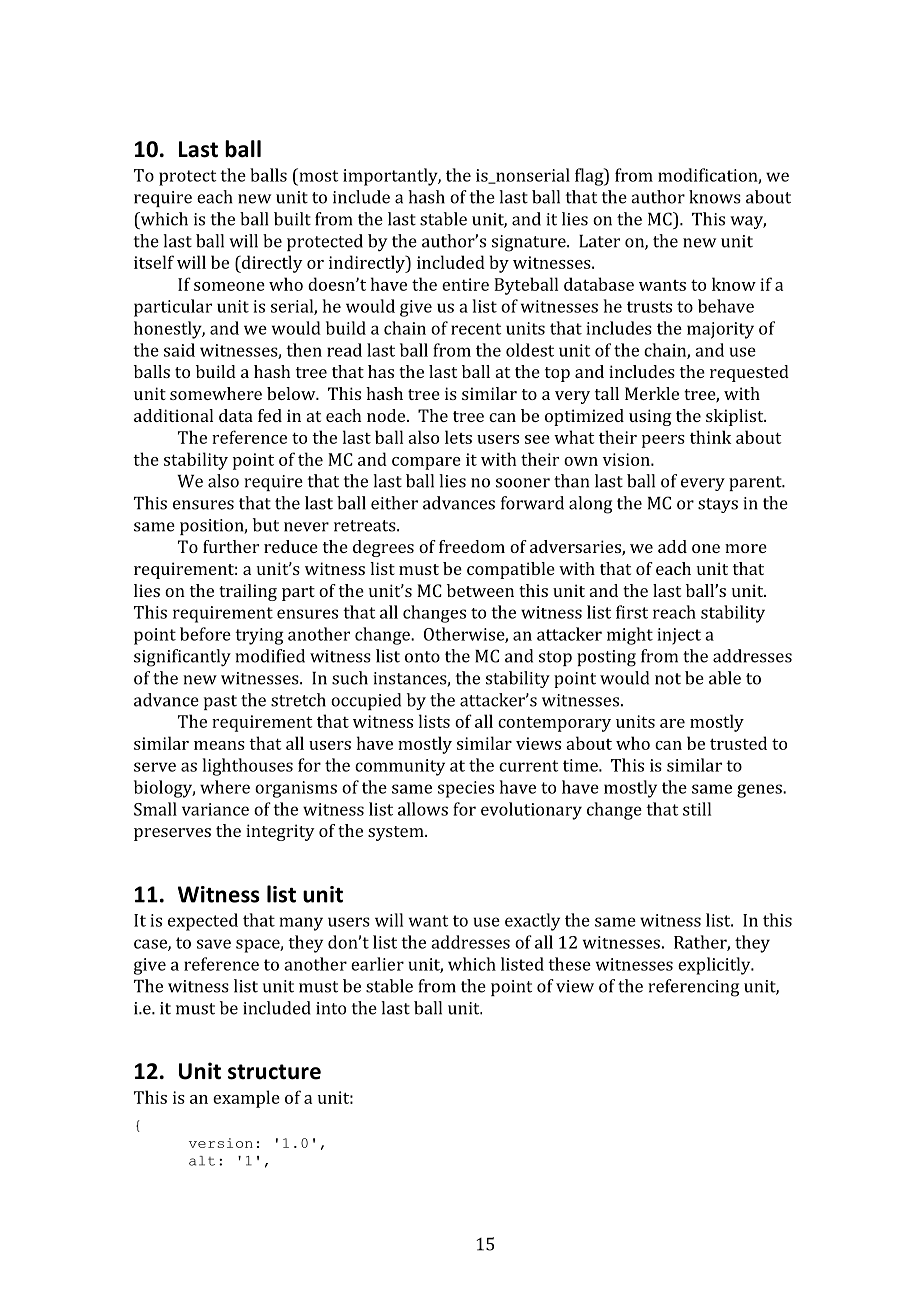 The width and height of the screenshot is (924, 1308). I want to click on version, so click(221, 1143).
